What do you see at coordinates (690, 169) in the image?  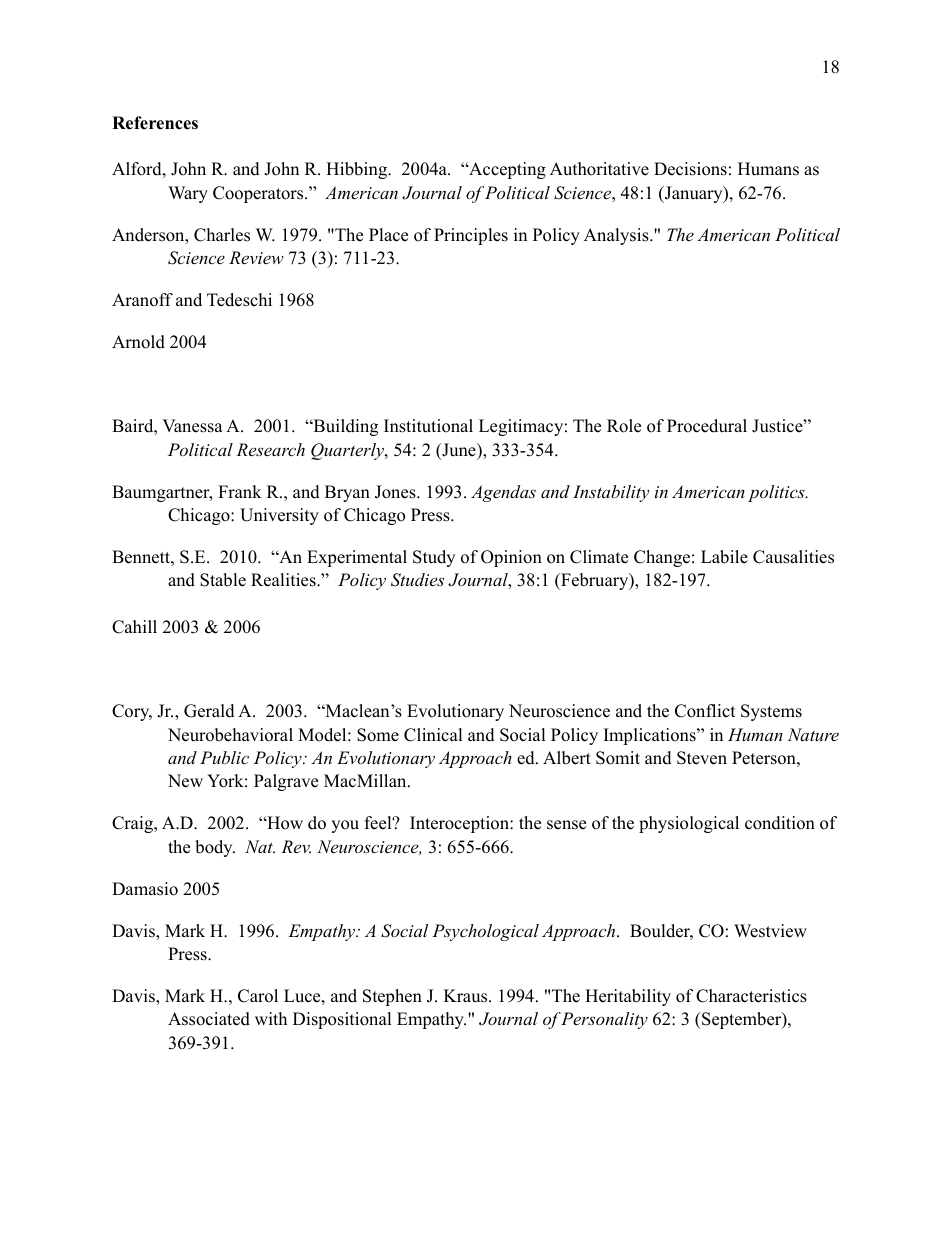 I see `Decisions` at bounding box center [690, 169].
